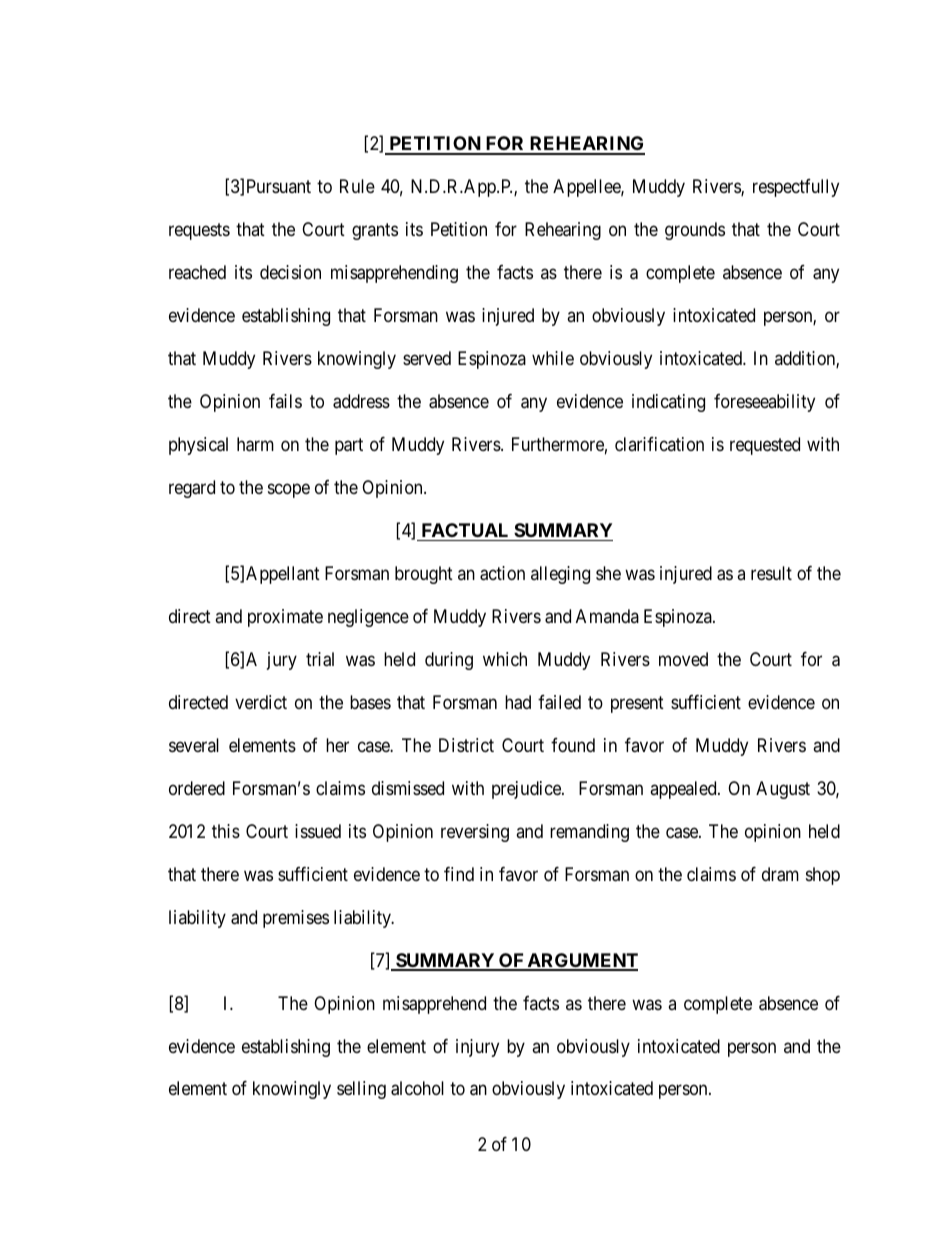 The height and width of the document is (1233, 952). Describe the element at coordinates (475, 833) in the document. I see `reversing` at that location.
